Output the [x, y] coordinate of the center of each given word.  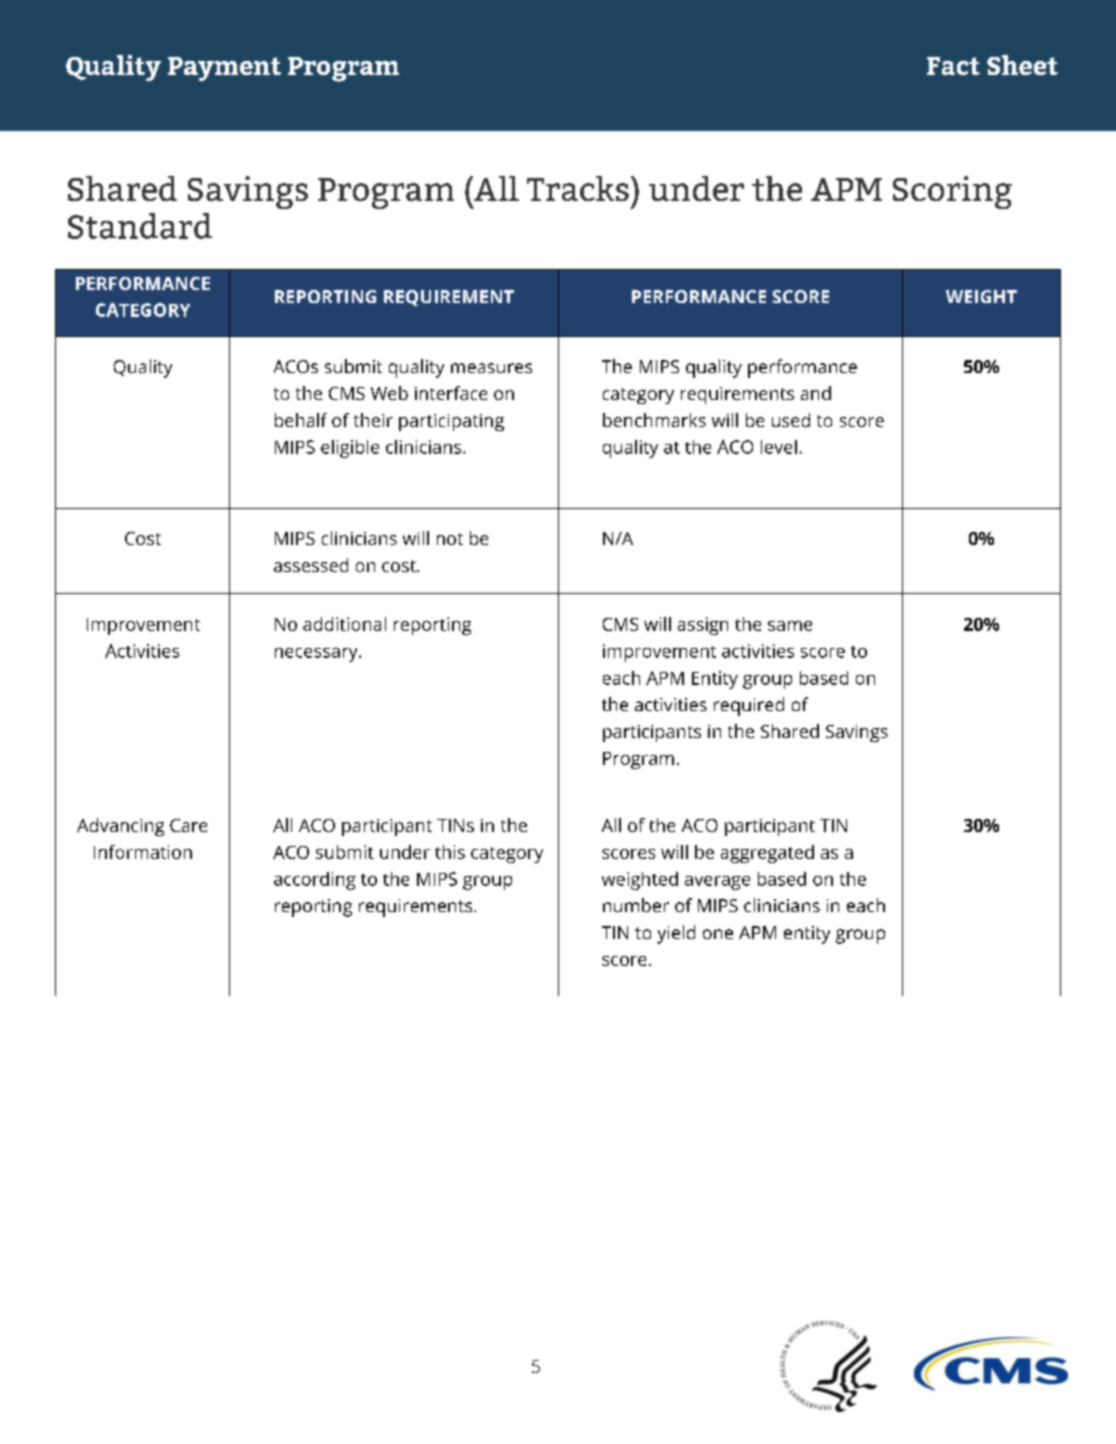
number [636, 905]
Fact [953, 66]
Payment [224, 69]
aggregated [767, 854]
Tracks [578, 188]
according [315, 881]
